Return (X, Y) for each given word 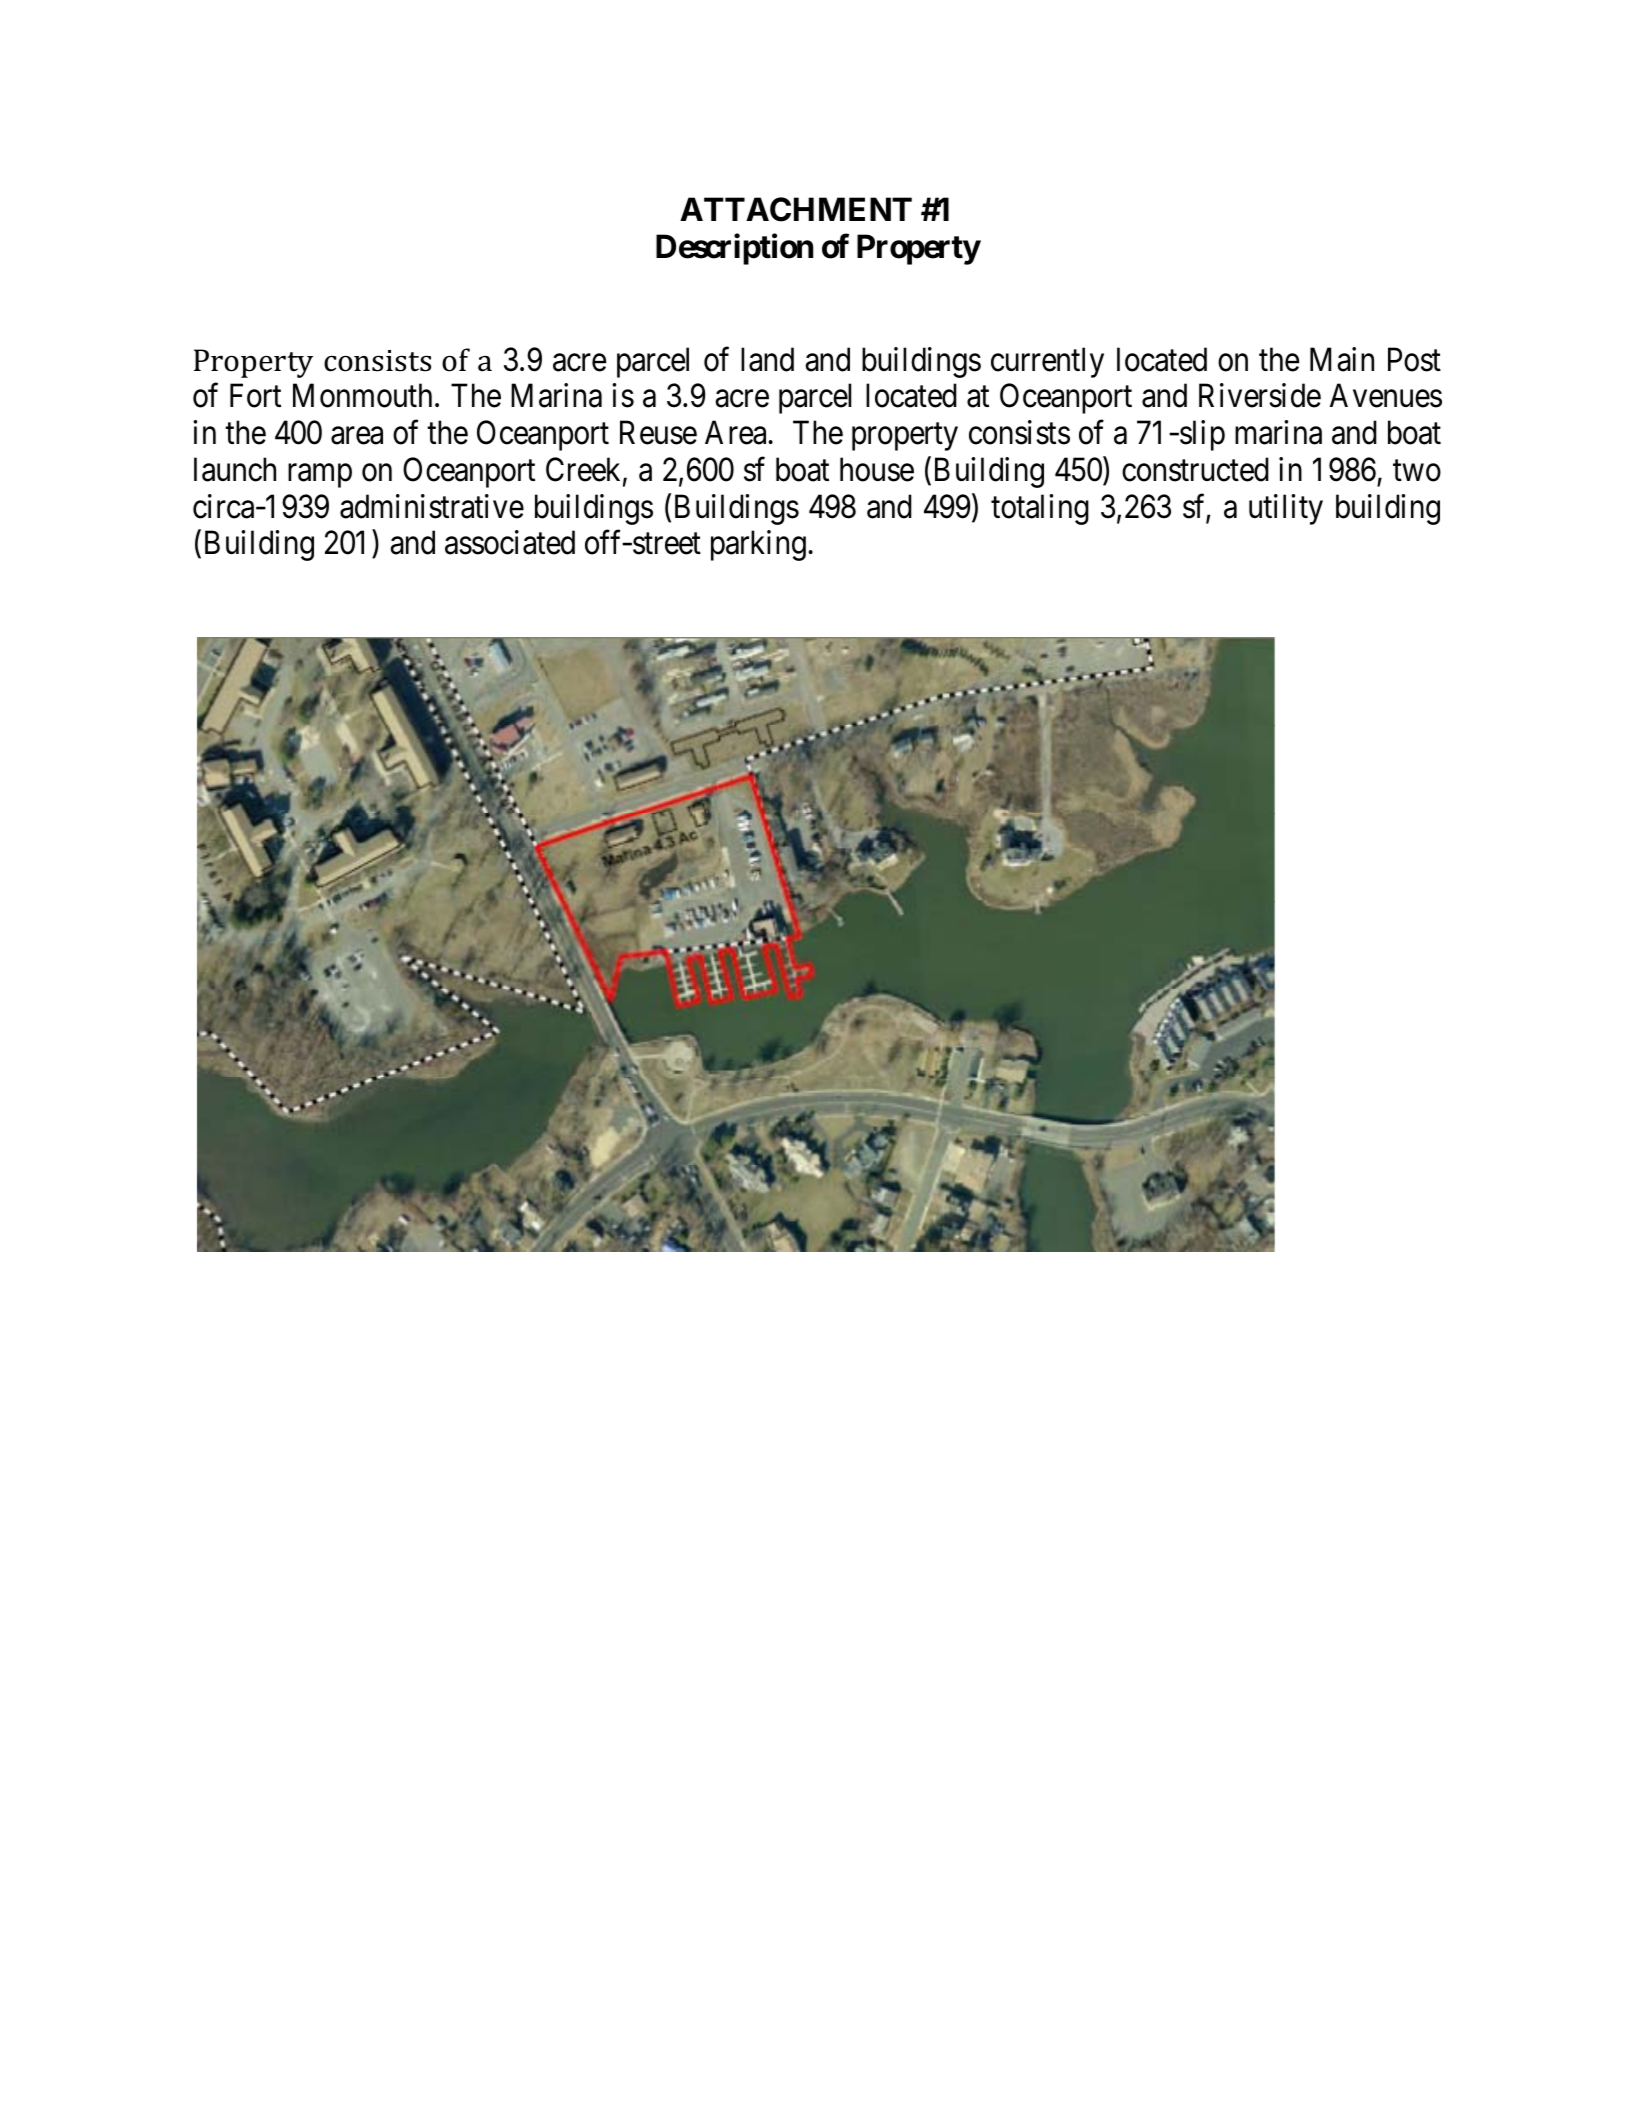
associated (510, 543)
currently (1047, 362)
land (767, 359)
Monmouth (362, 395)
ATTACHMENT (796, 209)
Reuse (658, 433)
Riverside (1260, 395)
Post (1414, 359)
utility (1286, 509)
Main (1342, 359)
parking (758, 546)
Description (734, 249)
